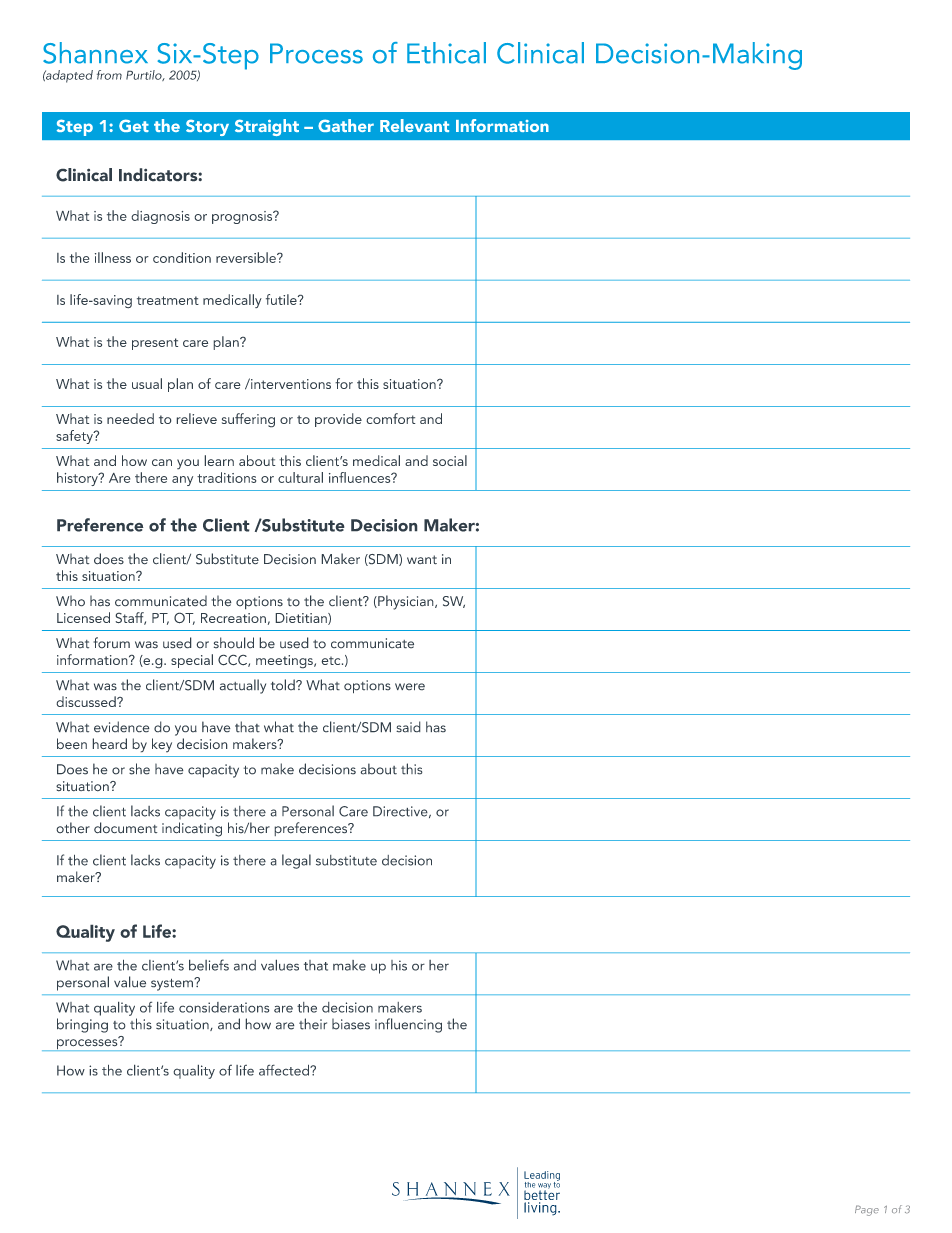 Image resolution: width=952 pixels, height=1233 pixels. I want to click on said, so click(408, 727).
